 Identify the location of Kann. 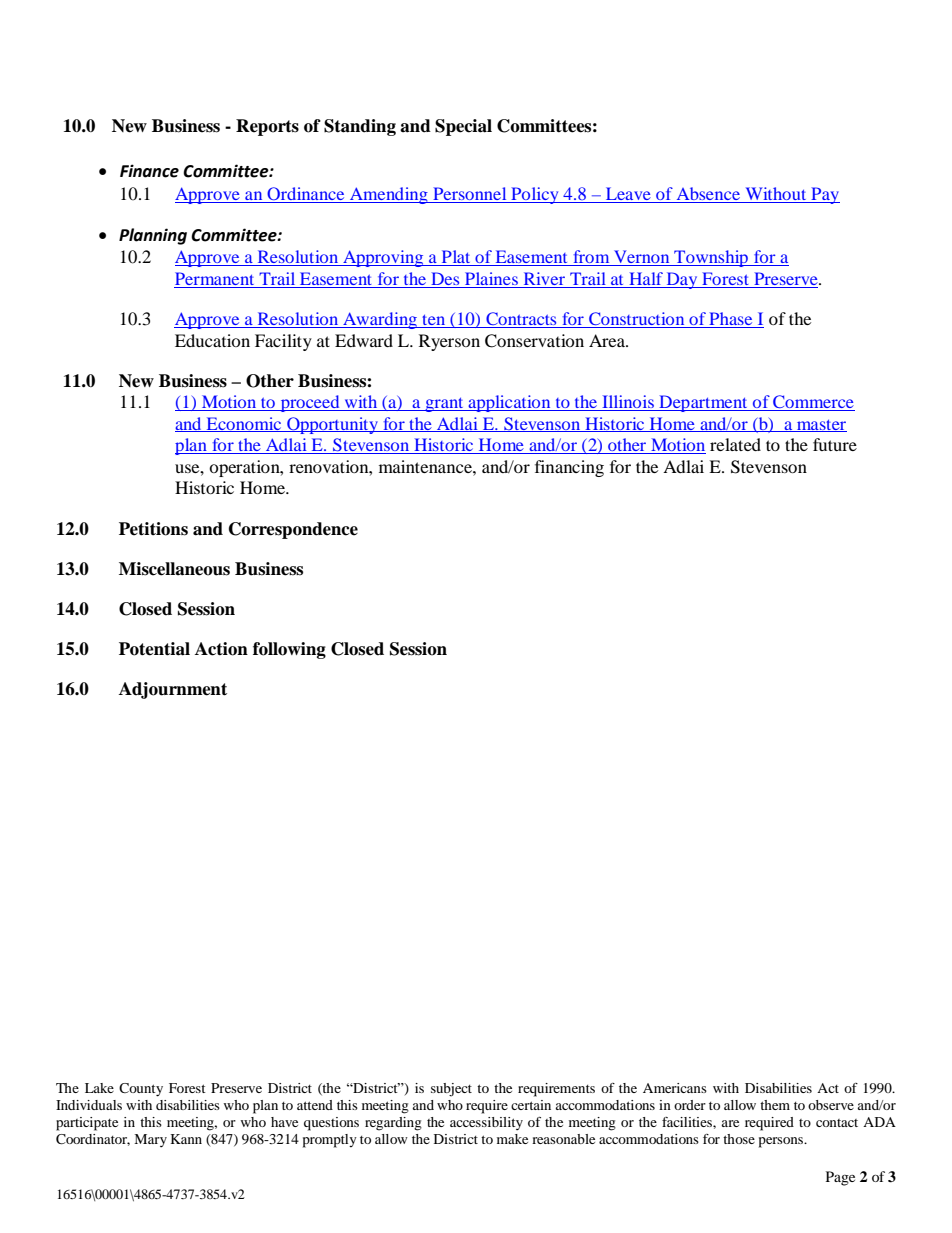
(186, 1139).
